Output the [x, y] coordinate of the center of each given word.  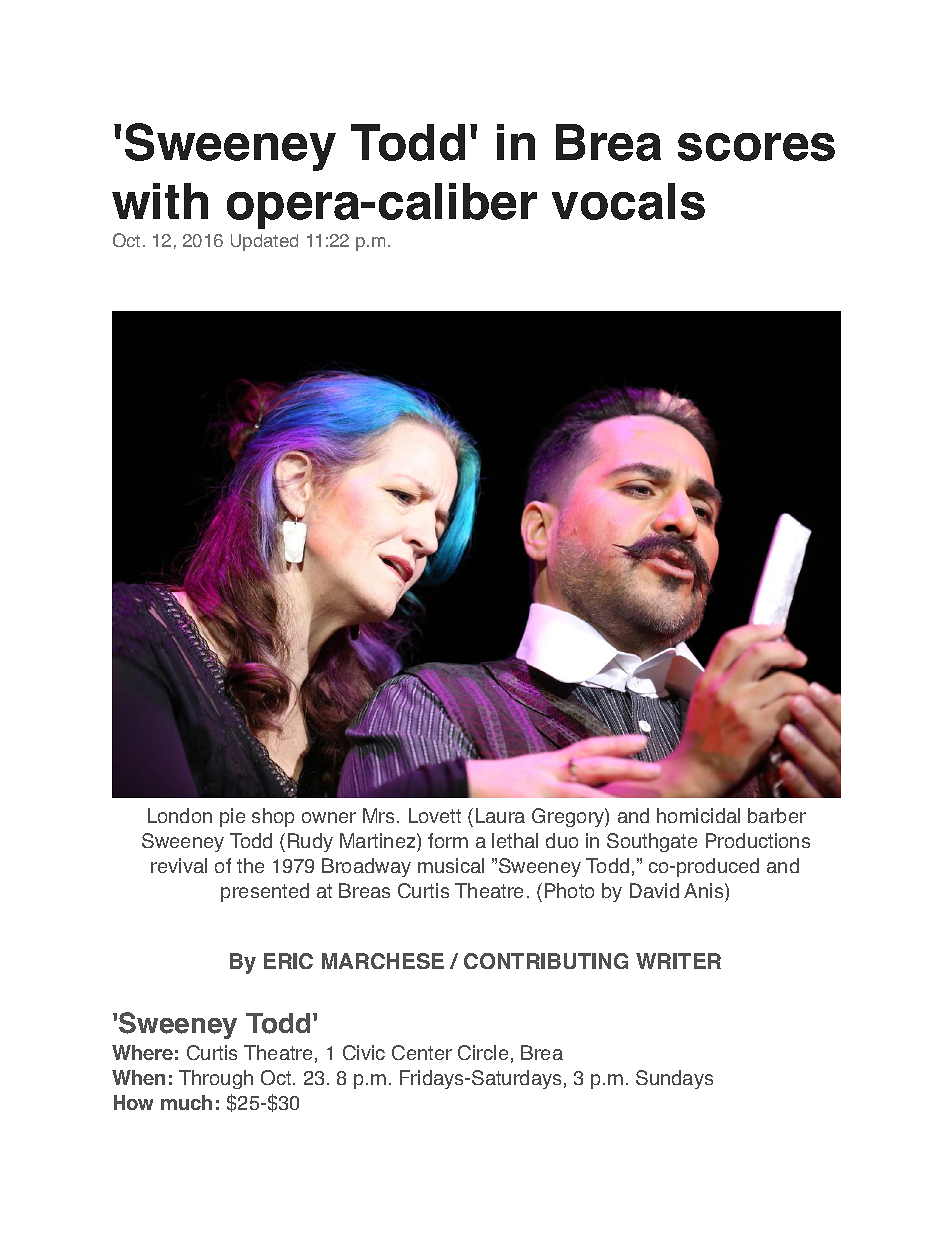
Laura [500, 815]
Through [216, 1079]
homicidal [698, 815]
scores [756, 147]
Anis [705, 890]
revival [179, 865]
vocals [628, 201]
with [160, 201]
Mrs [380, 815]
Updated [264, 242]
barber [777, 815]
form [448, 840]
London [180, 815]
